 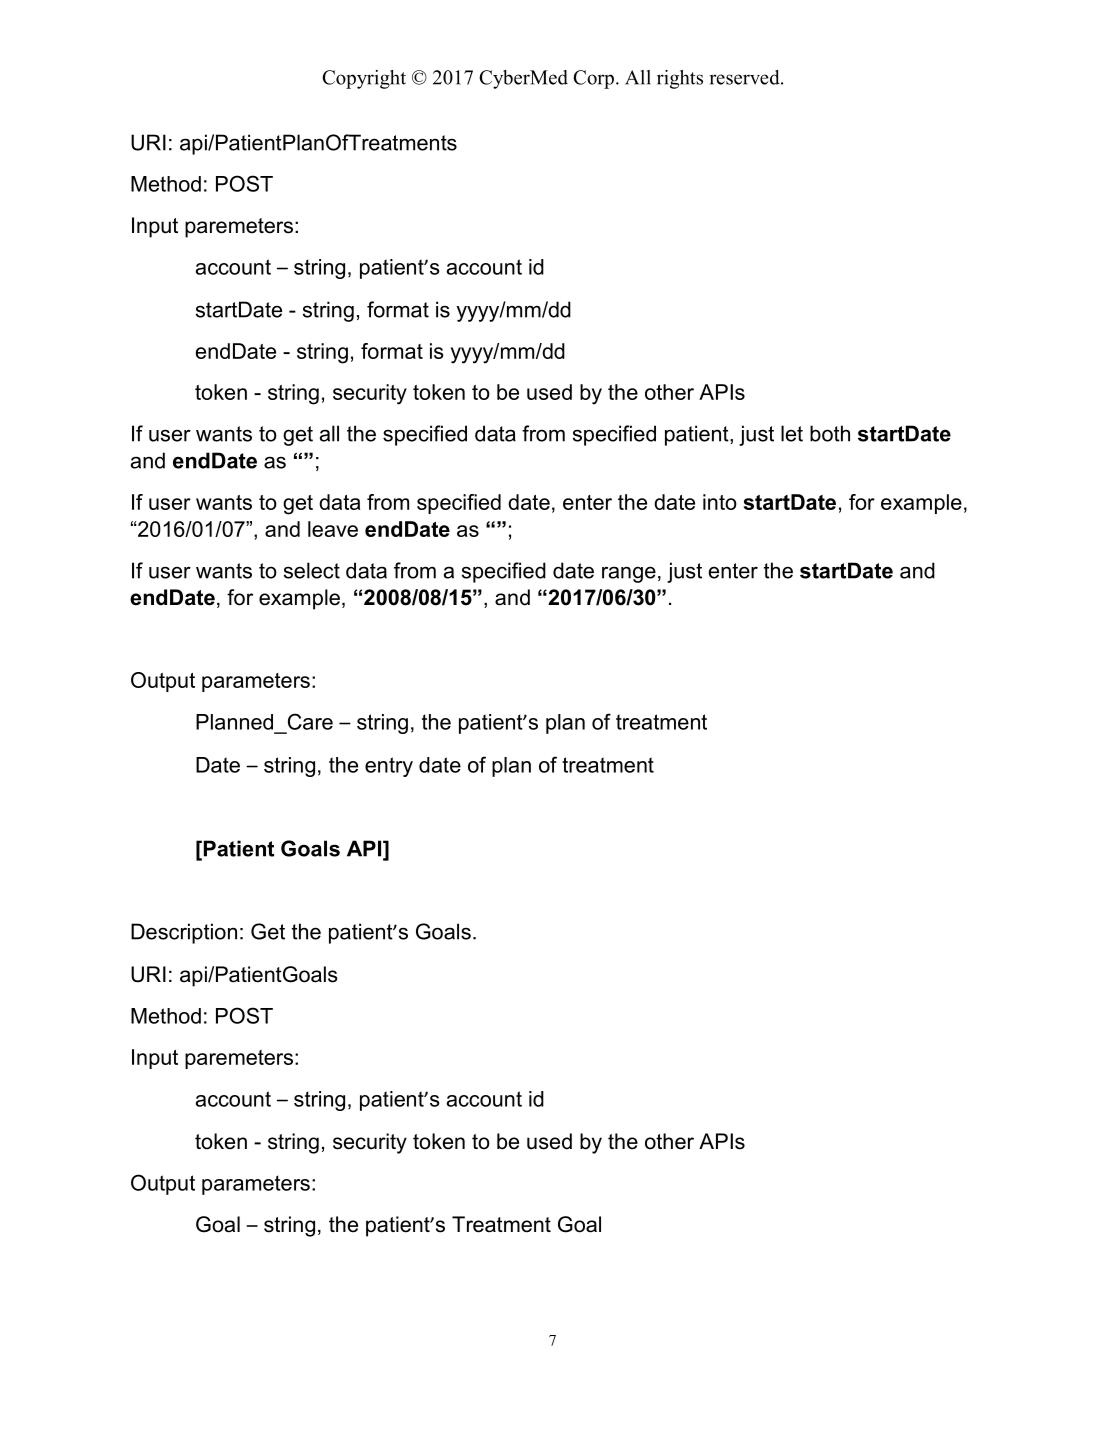 I want to click on both, so click(x=830, y=433).
